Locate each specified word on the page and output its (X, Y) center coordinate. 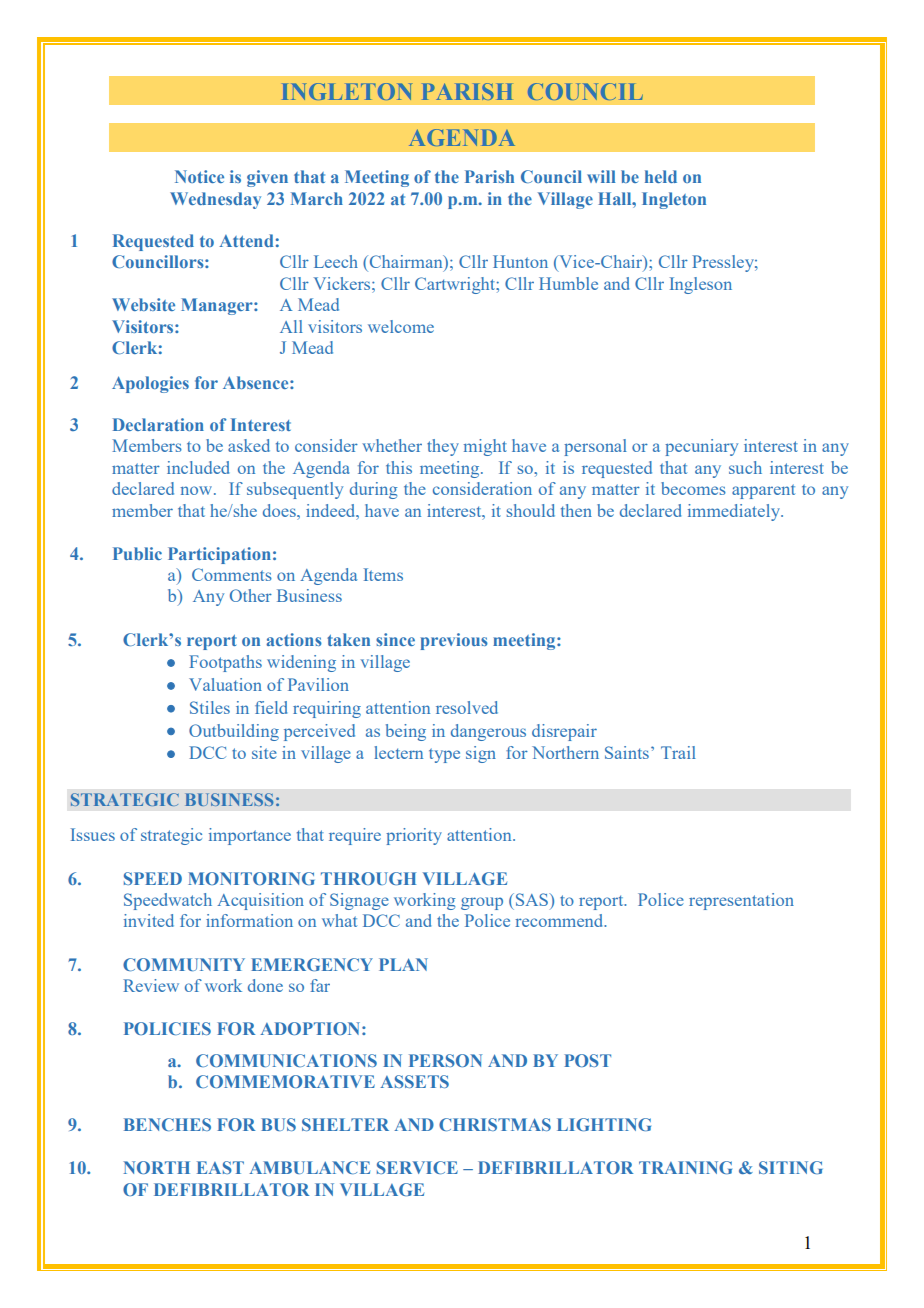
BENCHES (167, 1124)
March (317, 198)
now (197, 490)
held (661, 176)
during (373, 490)
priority (414, 836)
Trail (678, 752)
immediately (735, 512)
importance (250, 836)
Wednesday (215, 200)
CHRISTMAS (495, 1124)
